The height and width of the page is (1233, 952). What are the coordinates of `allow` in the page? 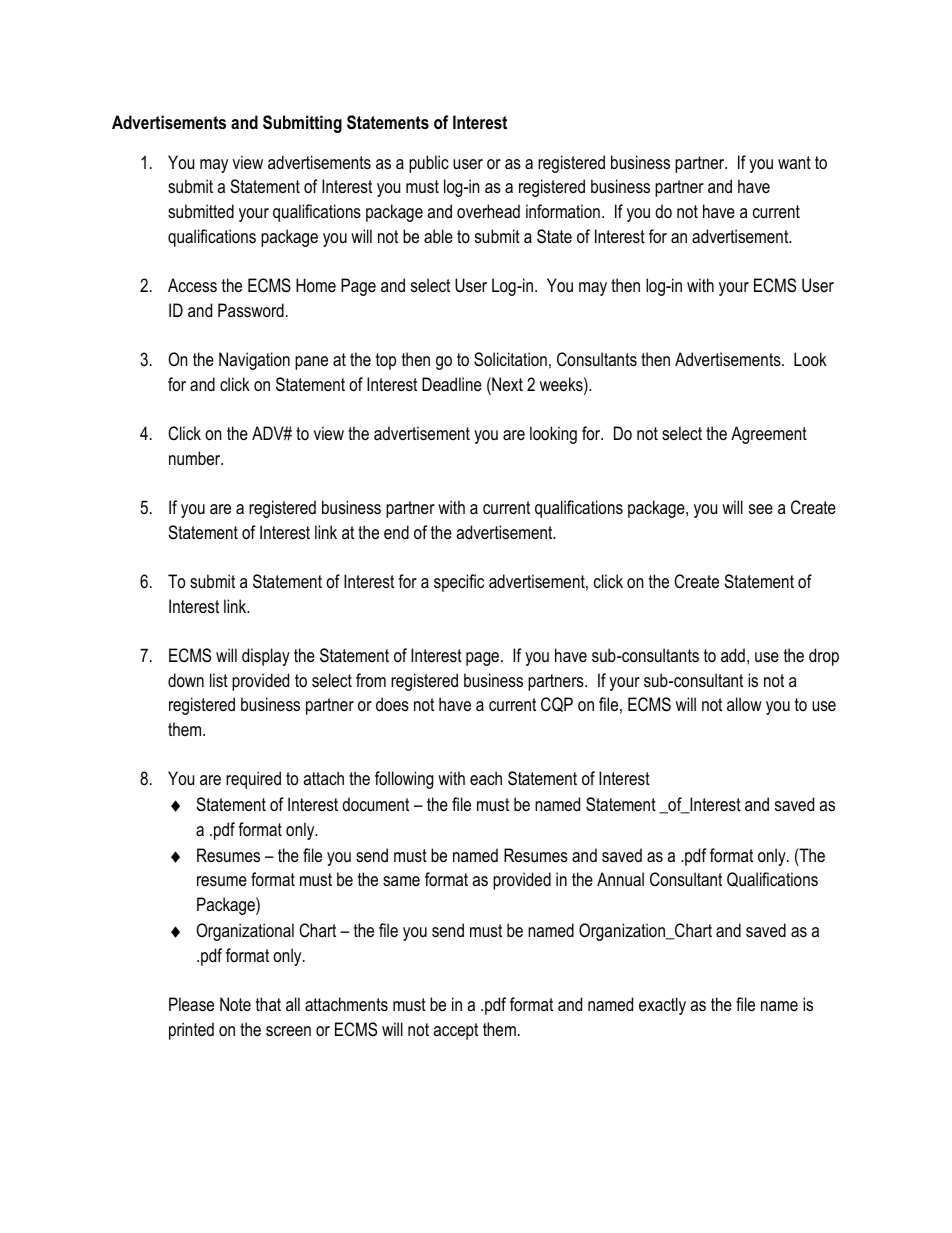 It's located at (744, 704).
